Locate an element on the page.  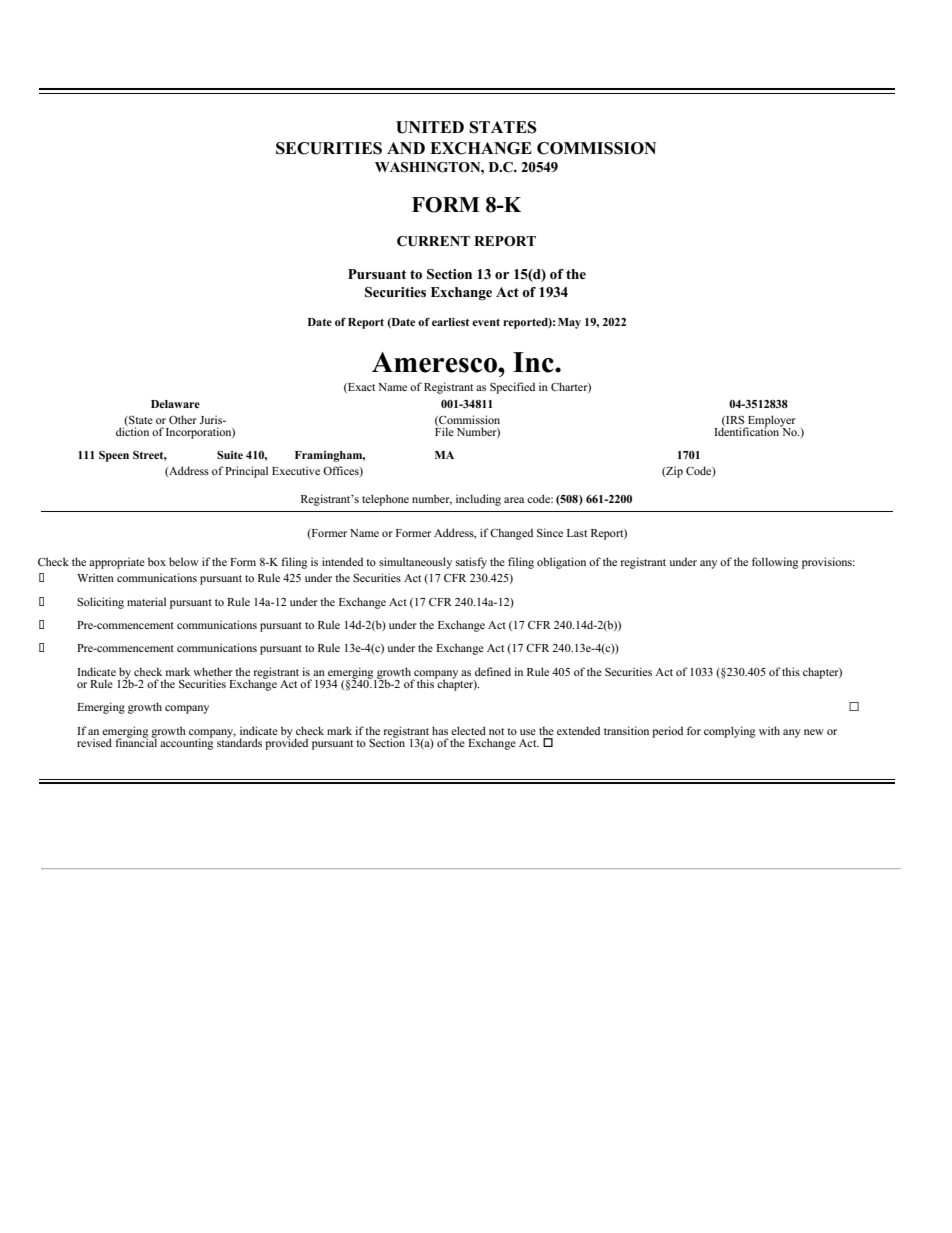
Employer is located at coordinates (771, 422).
